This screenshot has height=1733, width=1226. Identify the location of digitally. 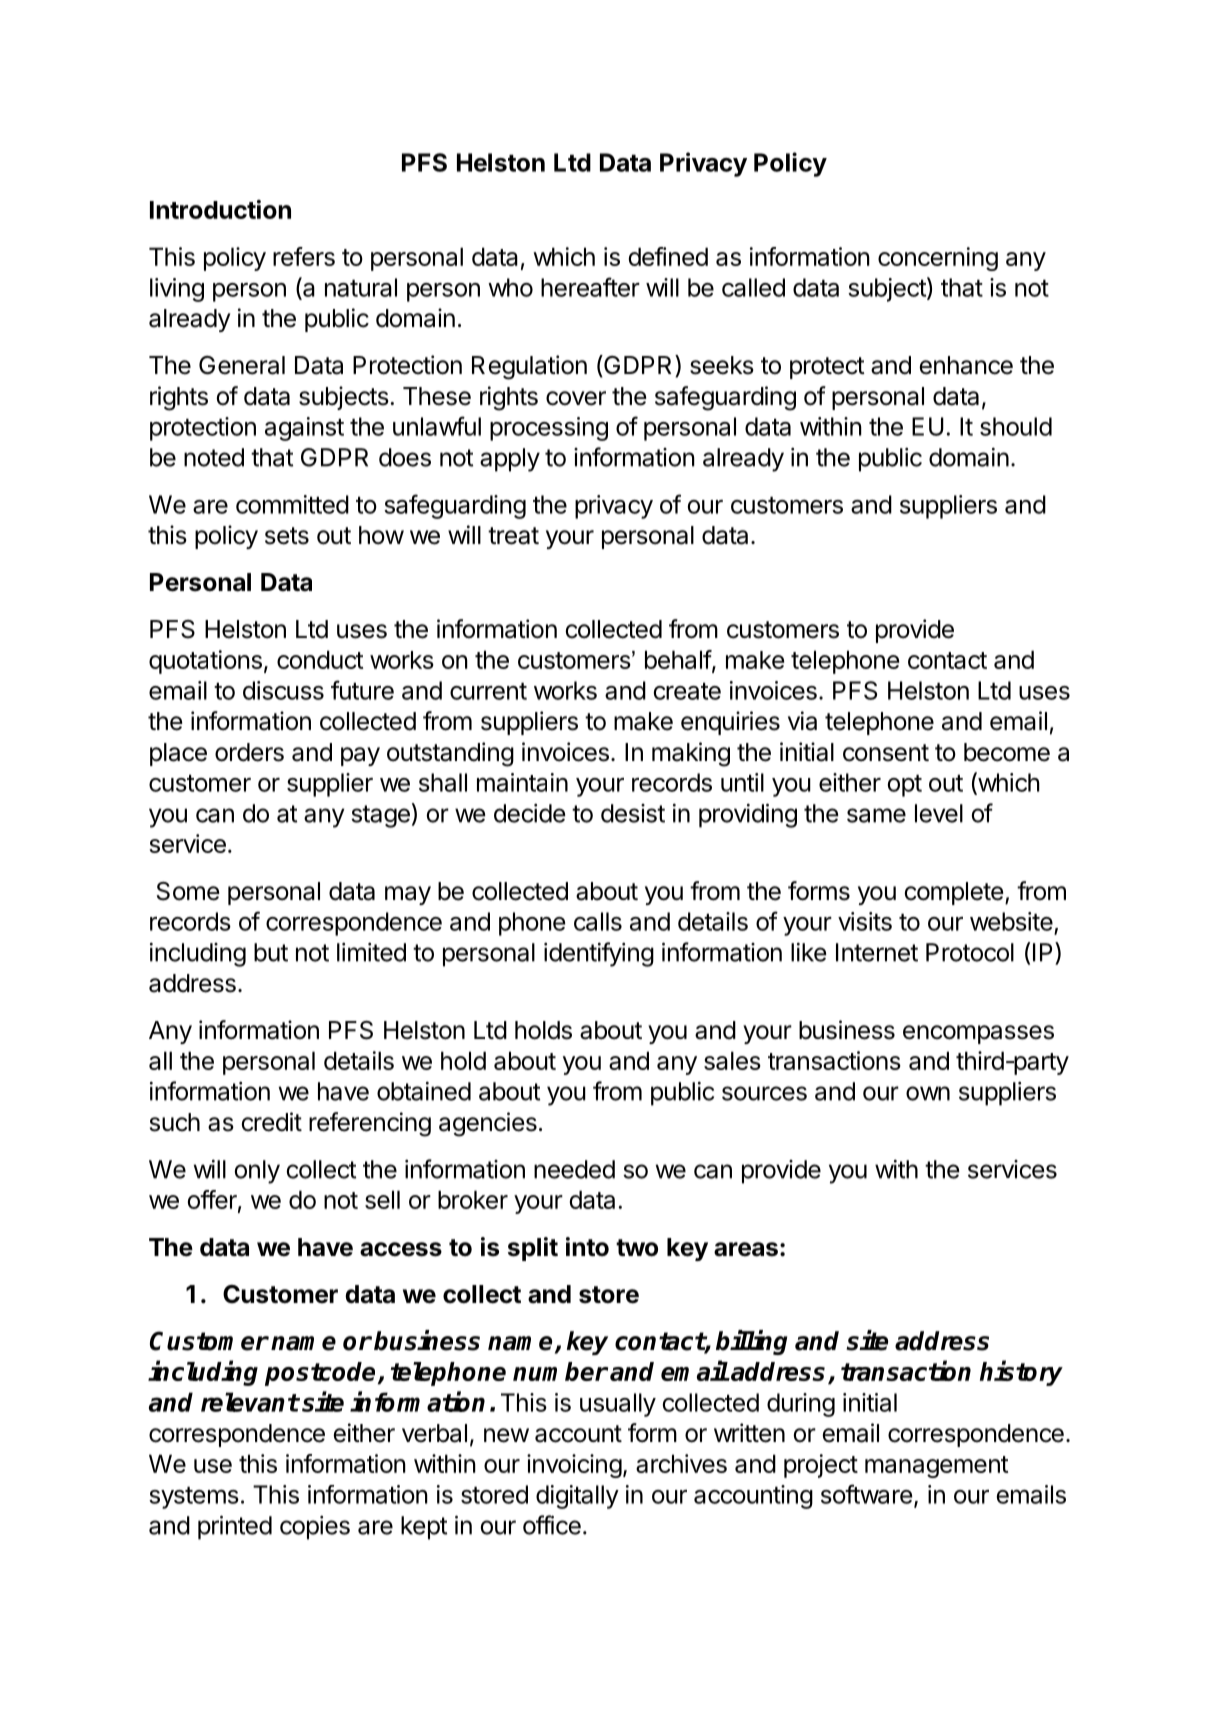
(577, 1497).
